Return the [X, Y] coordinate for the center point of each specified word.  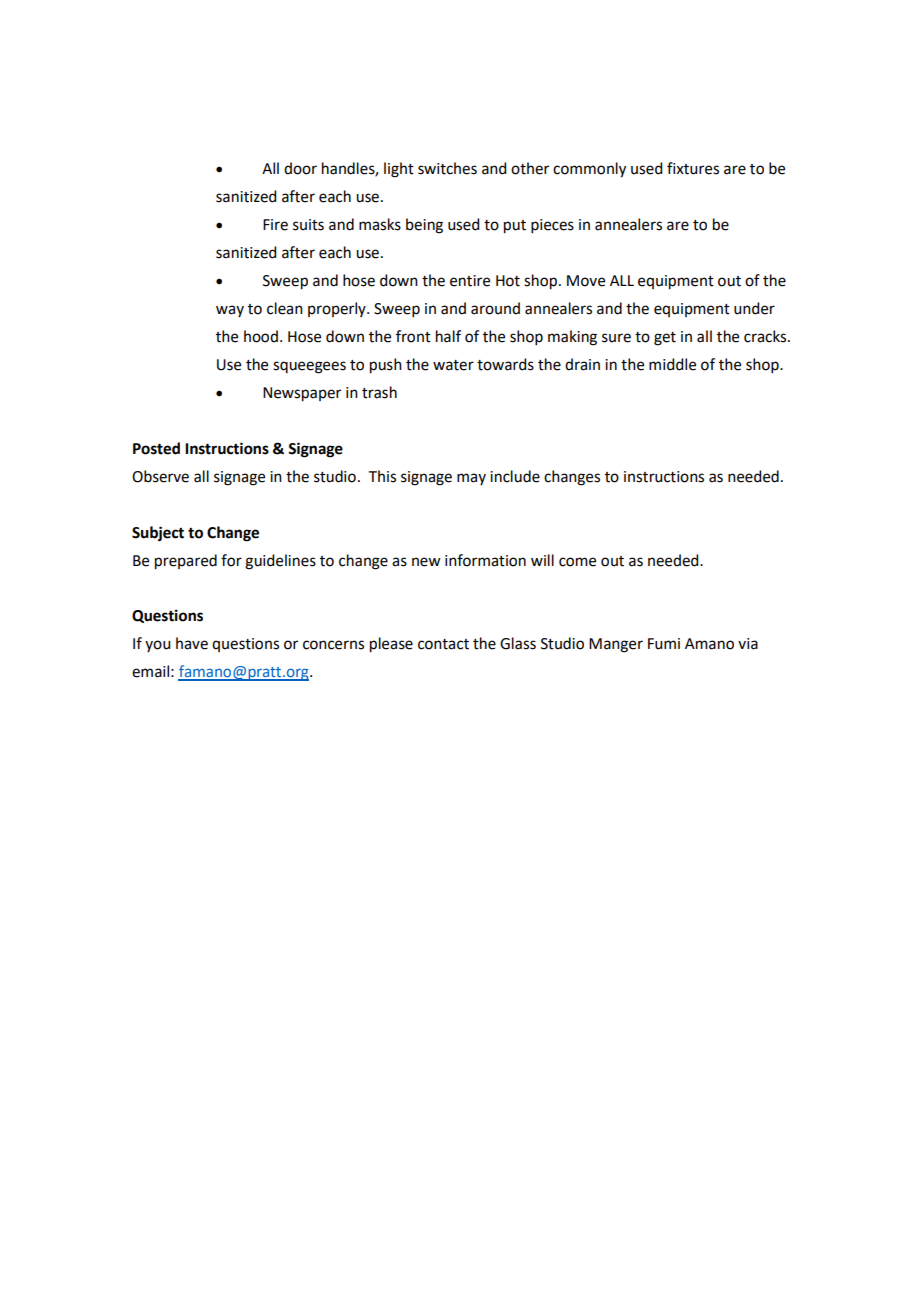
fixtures [693, 168]
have [192, 643]
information [485, 560]
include [515, 476]
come [577, 562]
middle [672, 364]
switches [447, 168]
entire [470, 281]
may [471, 479]
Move [586, 281]
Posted [156, 448]
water [453, 365]
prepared [186, 562]
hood [261, 336]
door [300, 168]
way [230, 311]
